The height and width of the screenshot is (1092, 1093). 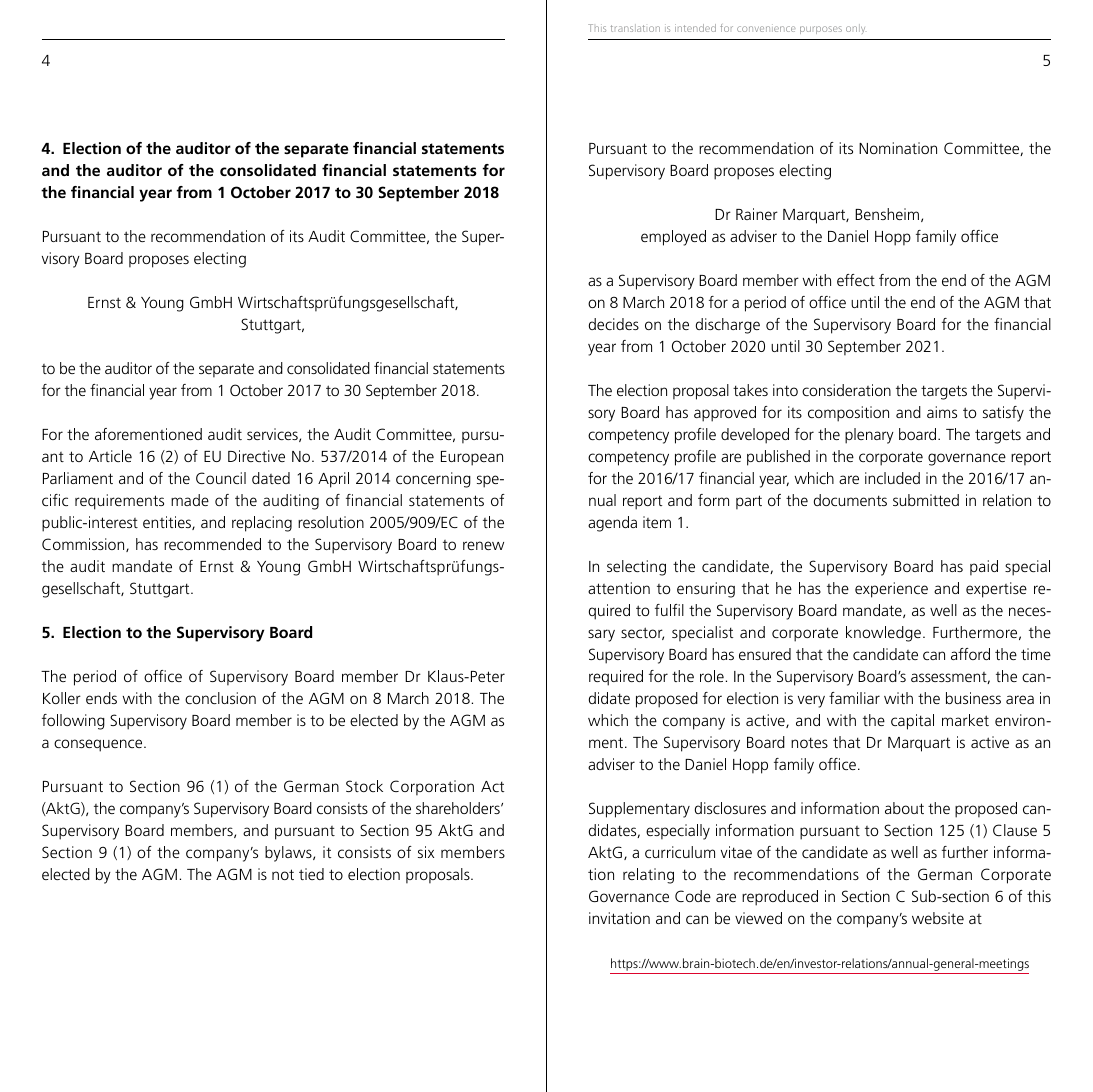 What do you see at coordinates (673, 238) in the screenshot?
I see `employed` at bounding box center [673, 238].
